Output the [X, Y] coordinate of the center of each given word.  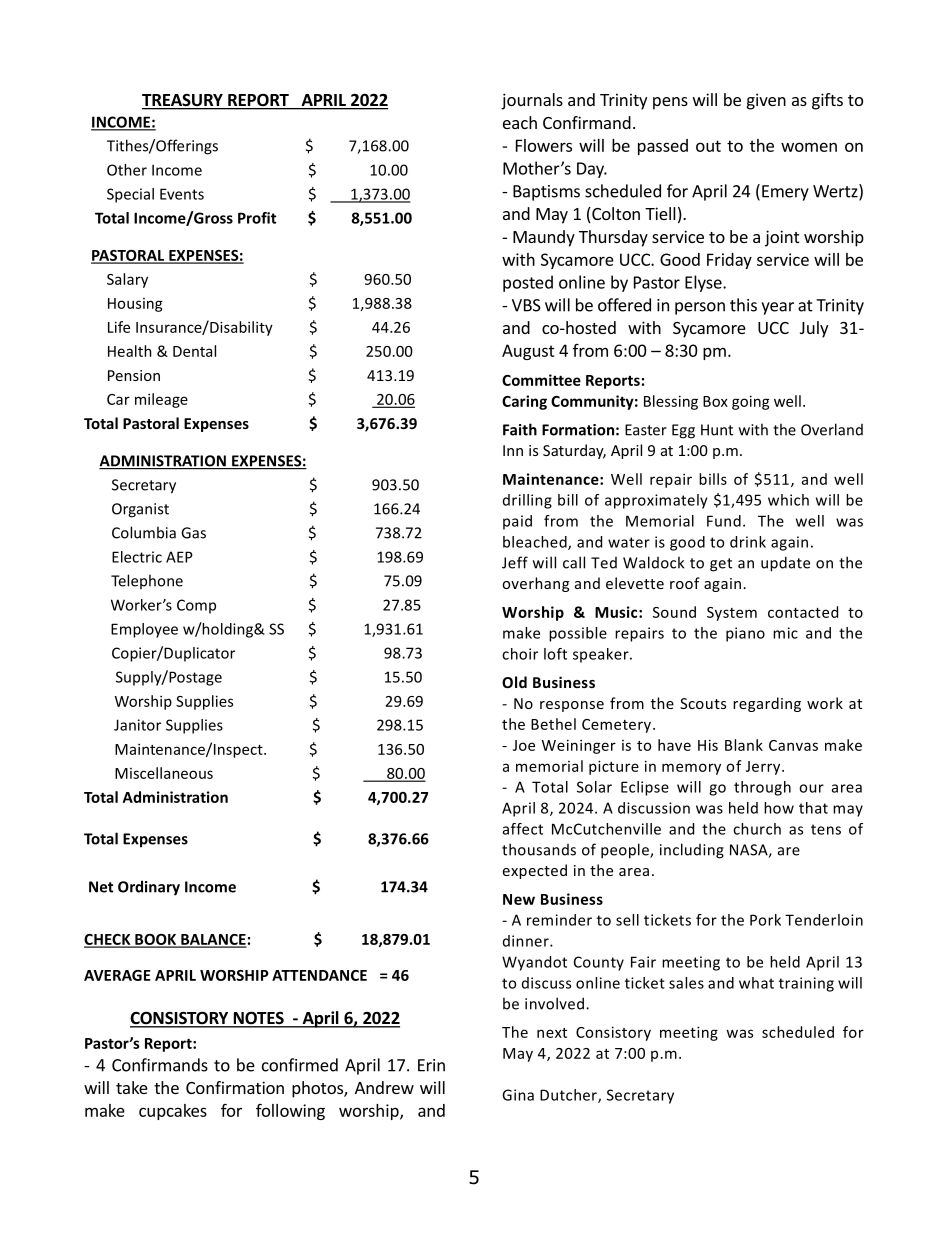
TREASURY [183, 101]
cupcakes [173, 1112]
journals [532, 101]
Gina [518, 1095]
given [766, 101]
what [756, 983]
